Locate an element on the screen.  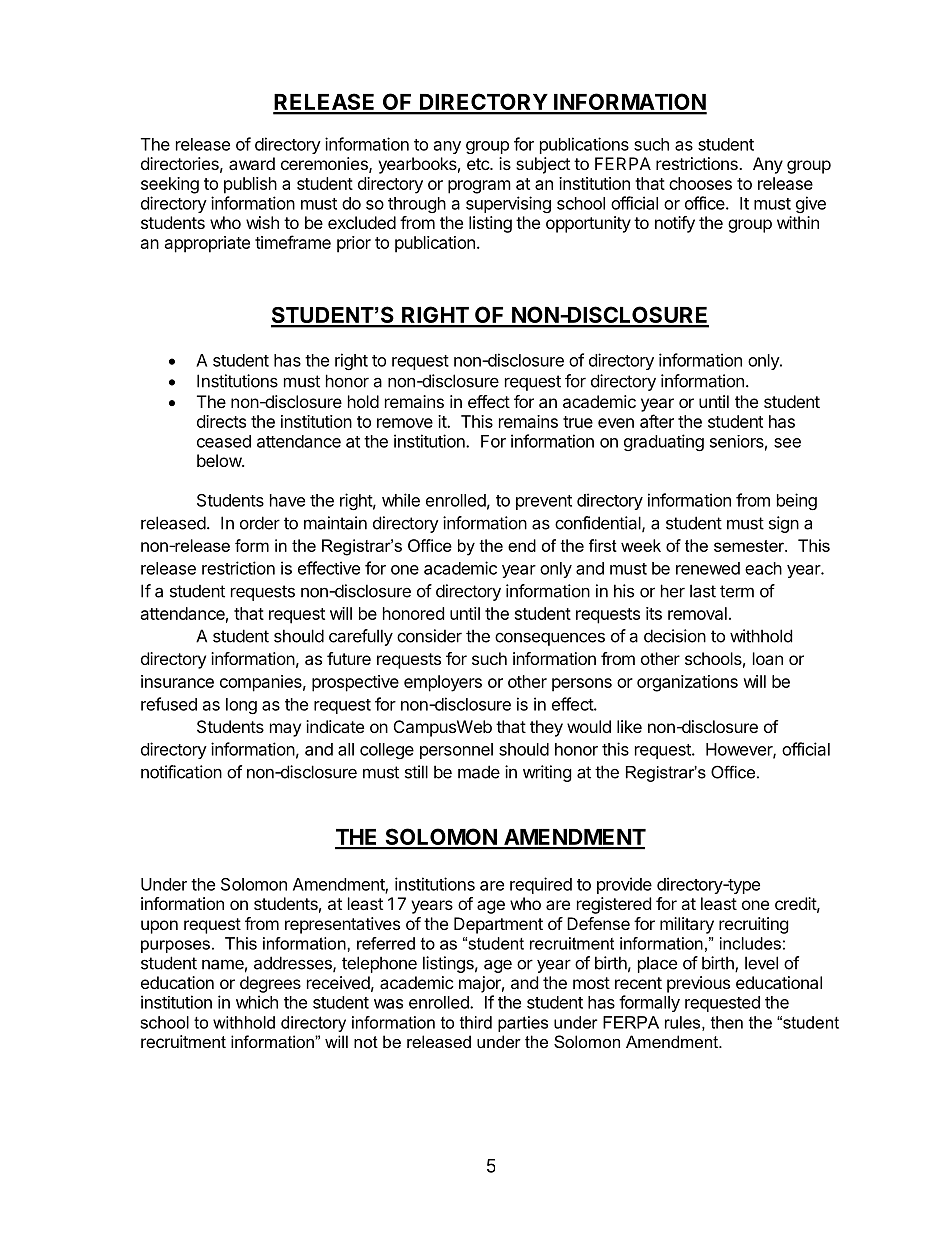
term is located at coordinates (737, 591).
